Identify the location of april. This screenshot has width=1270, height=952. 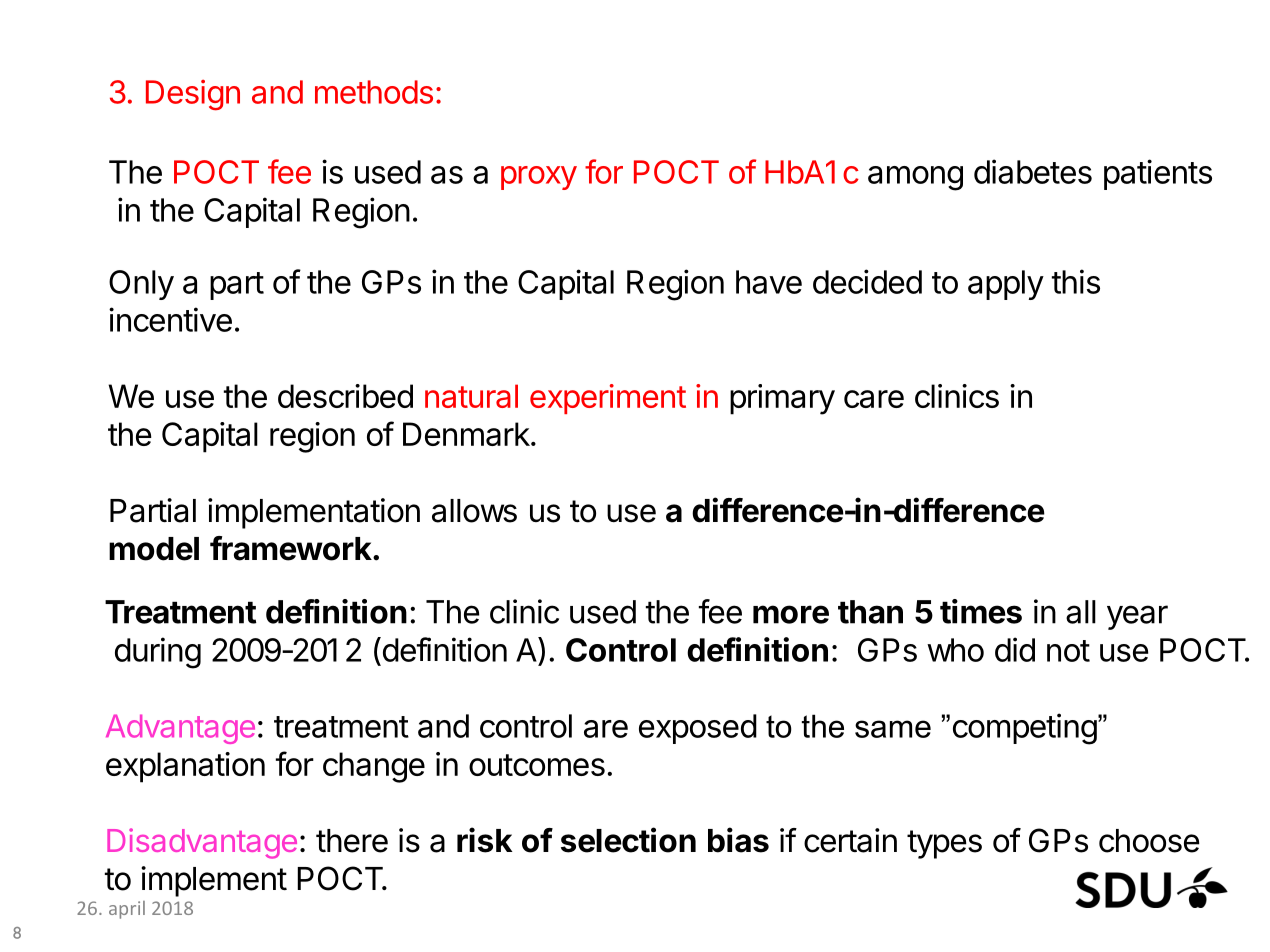
(127, 910).
